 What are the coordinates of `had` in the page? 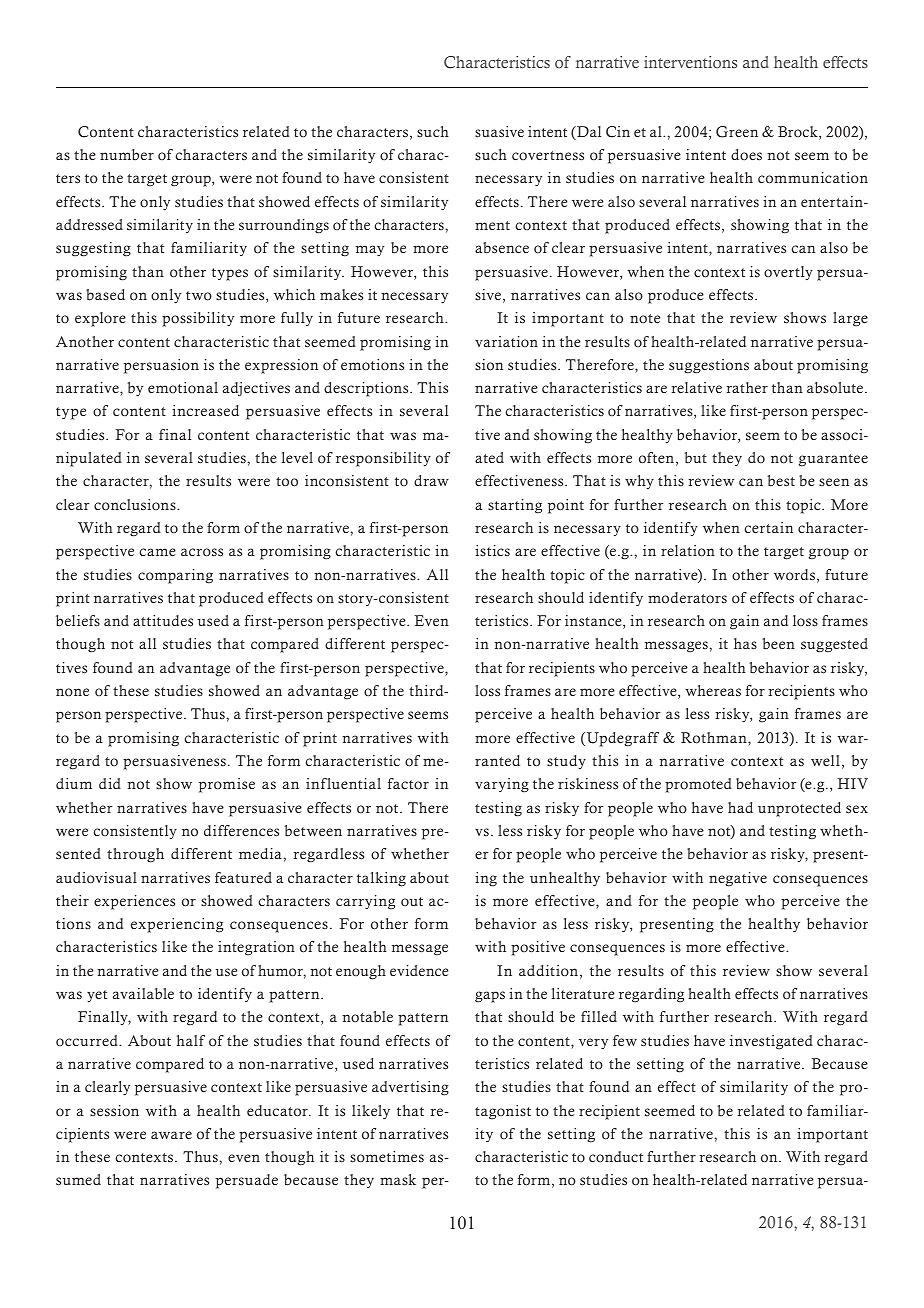 It's located at (740, 807).
